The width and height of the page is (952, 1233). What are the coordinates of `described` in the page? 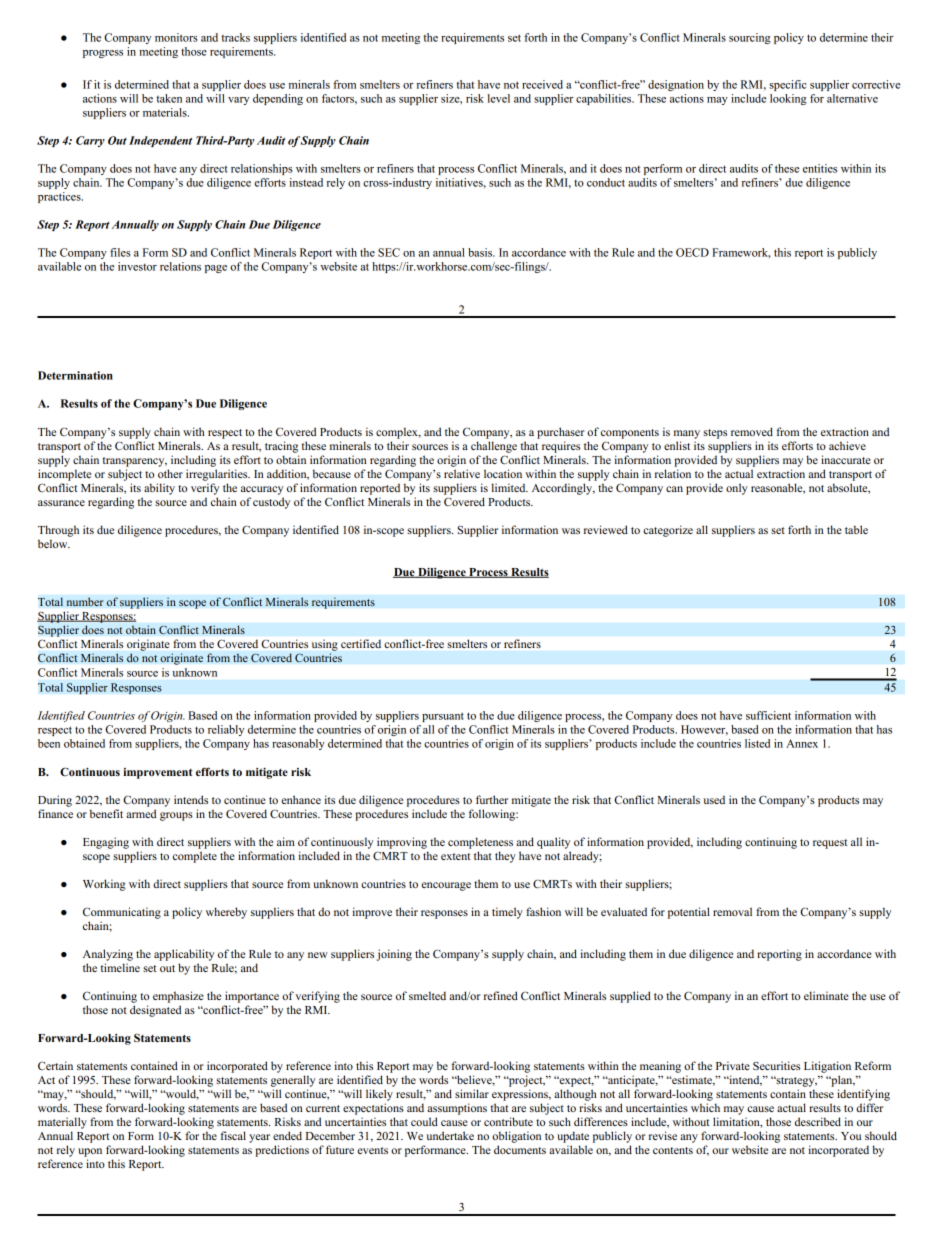 It's located at (818, 1121).
